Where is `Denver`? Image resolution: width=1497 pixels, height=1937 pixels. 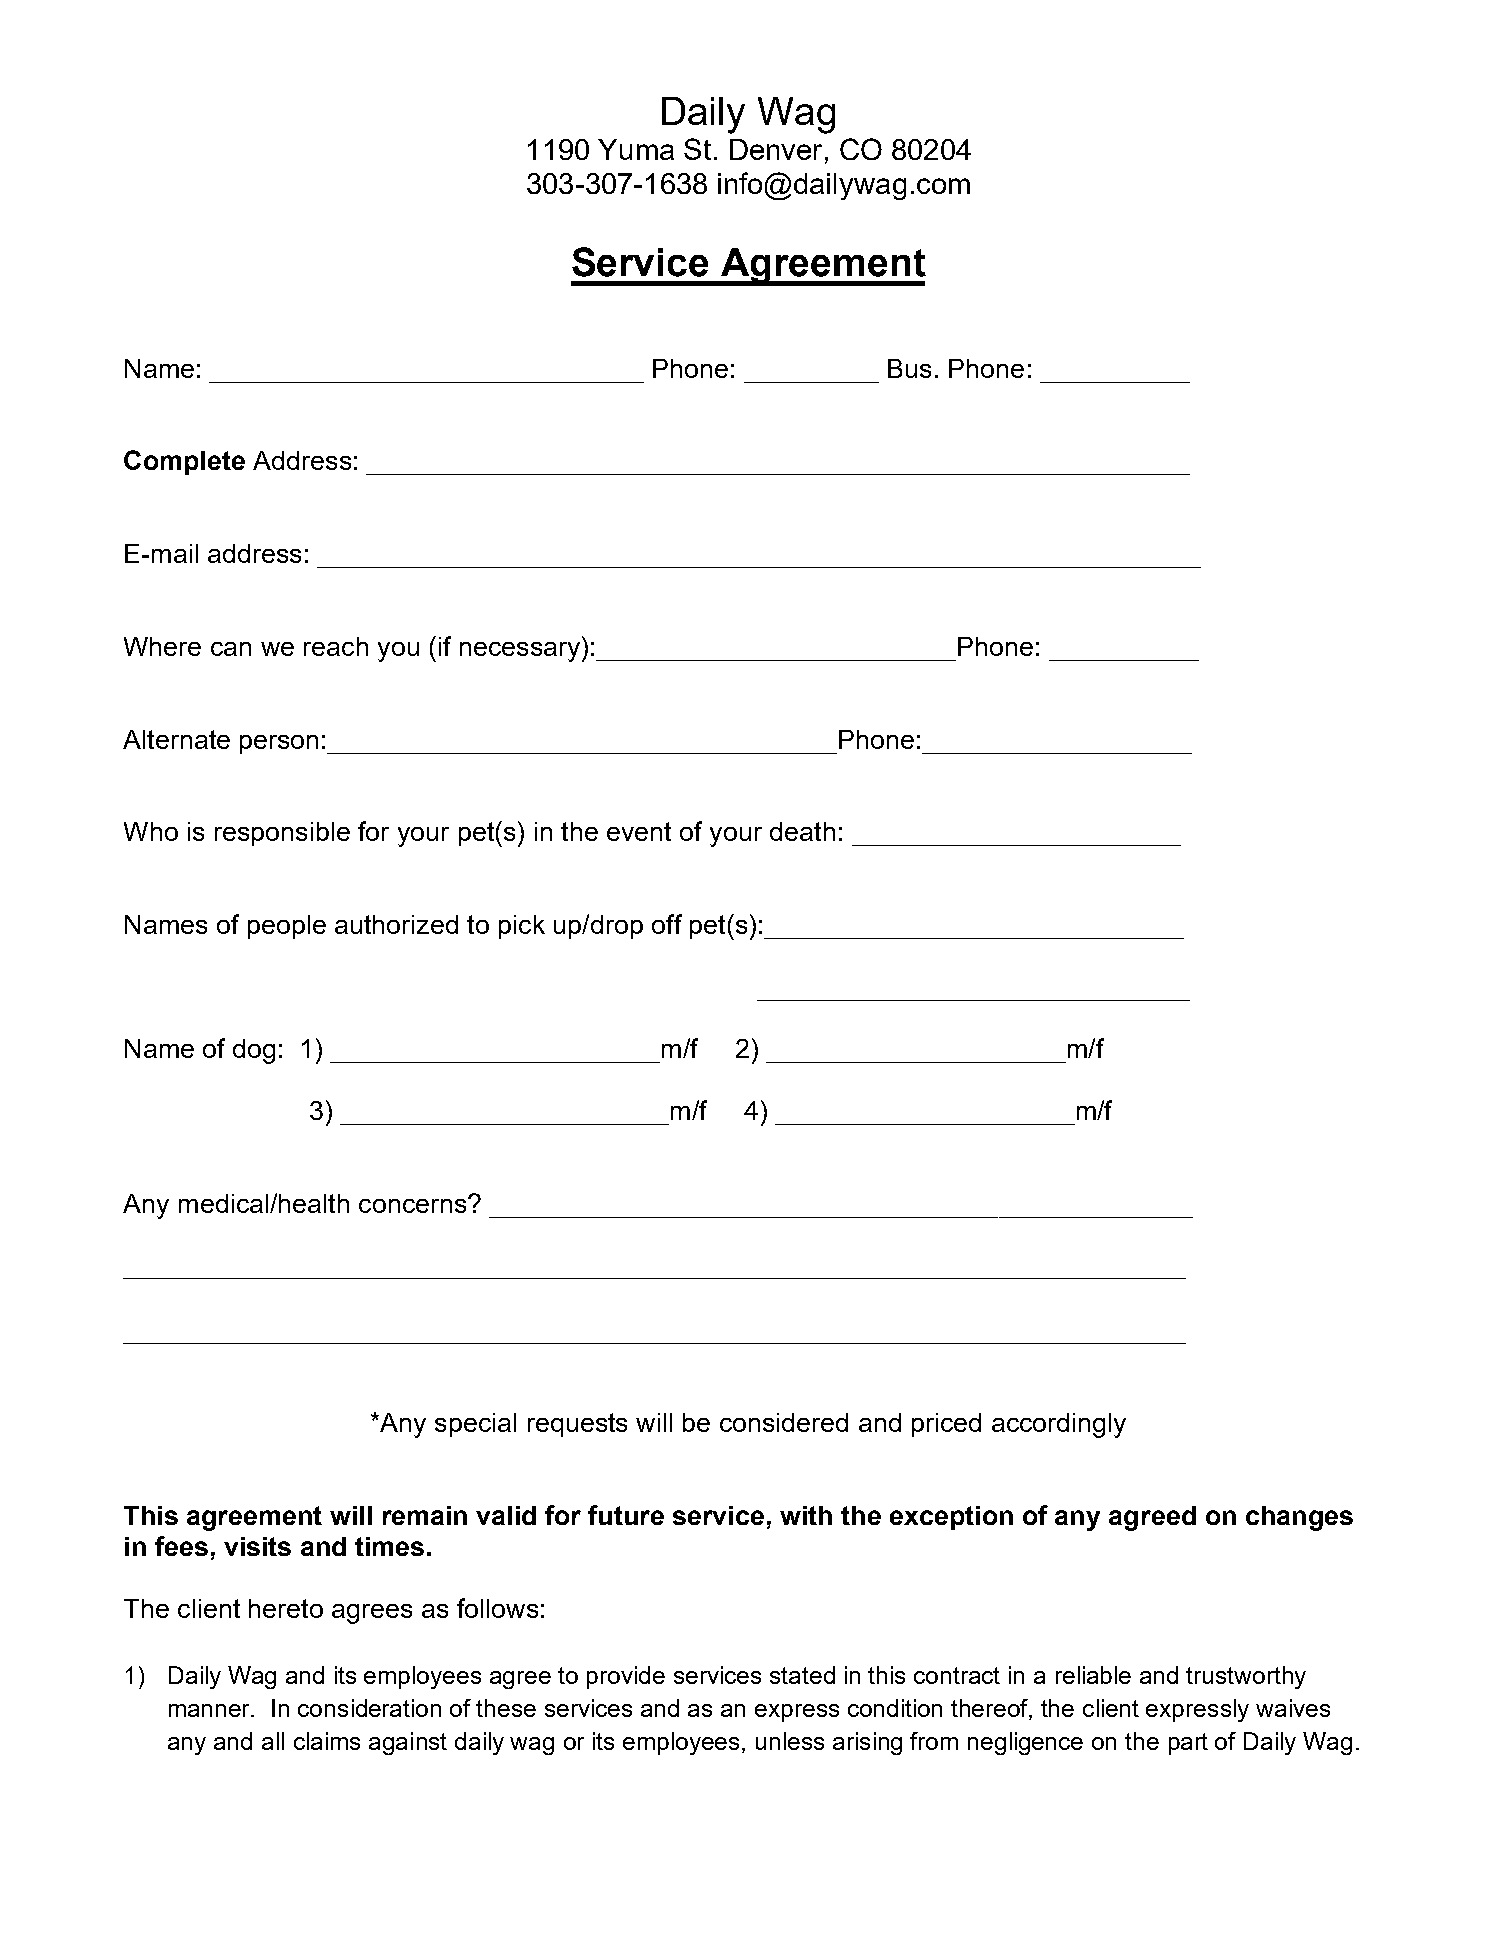
Denver is located at coordinates (776, 149).
